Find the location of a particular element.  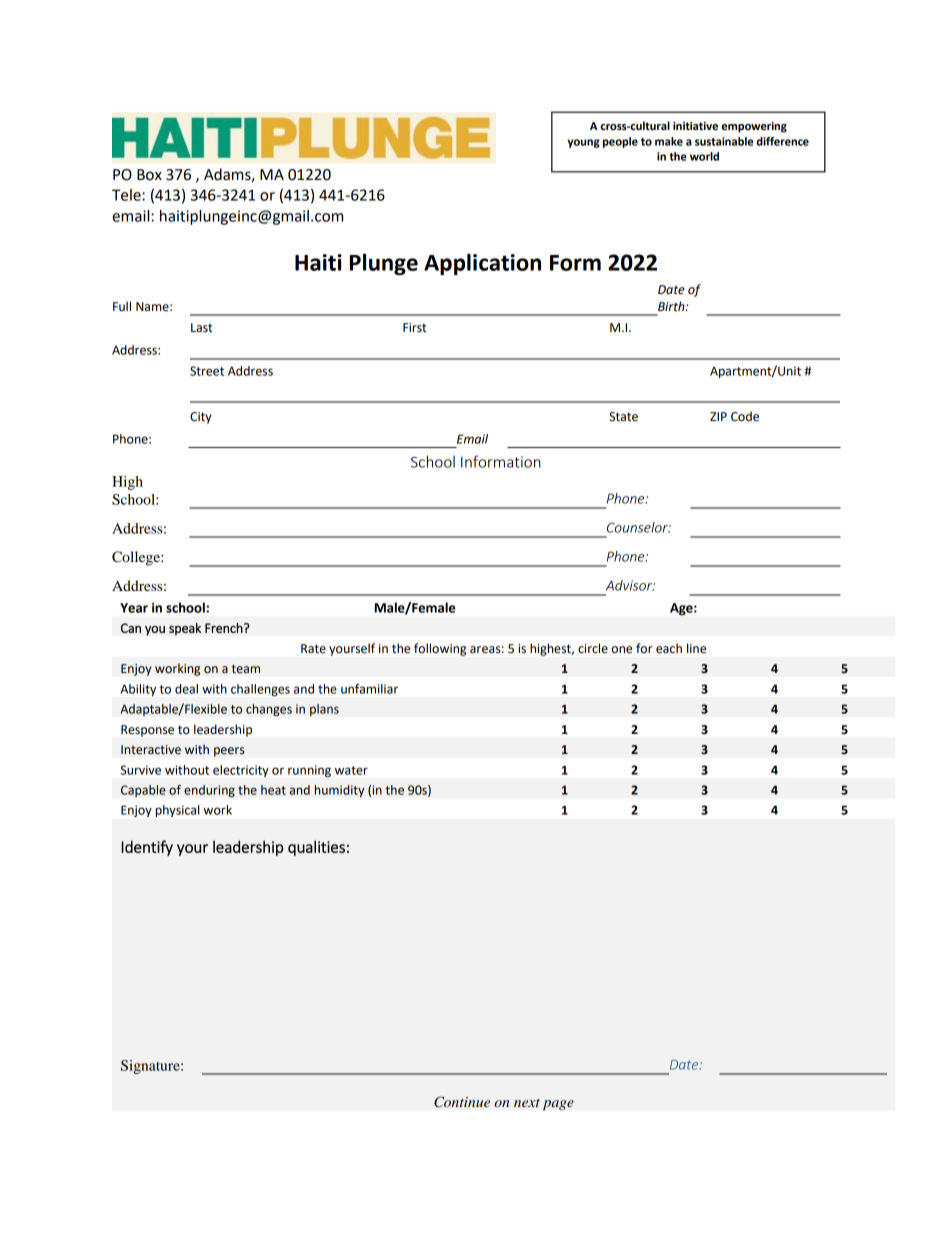

Street is located at coordinates (207, 371).
